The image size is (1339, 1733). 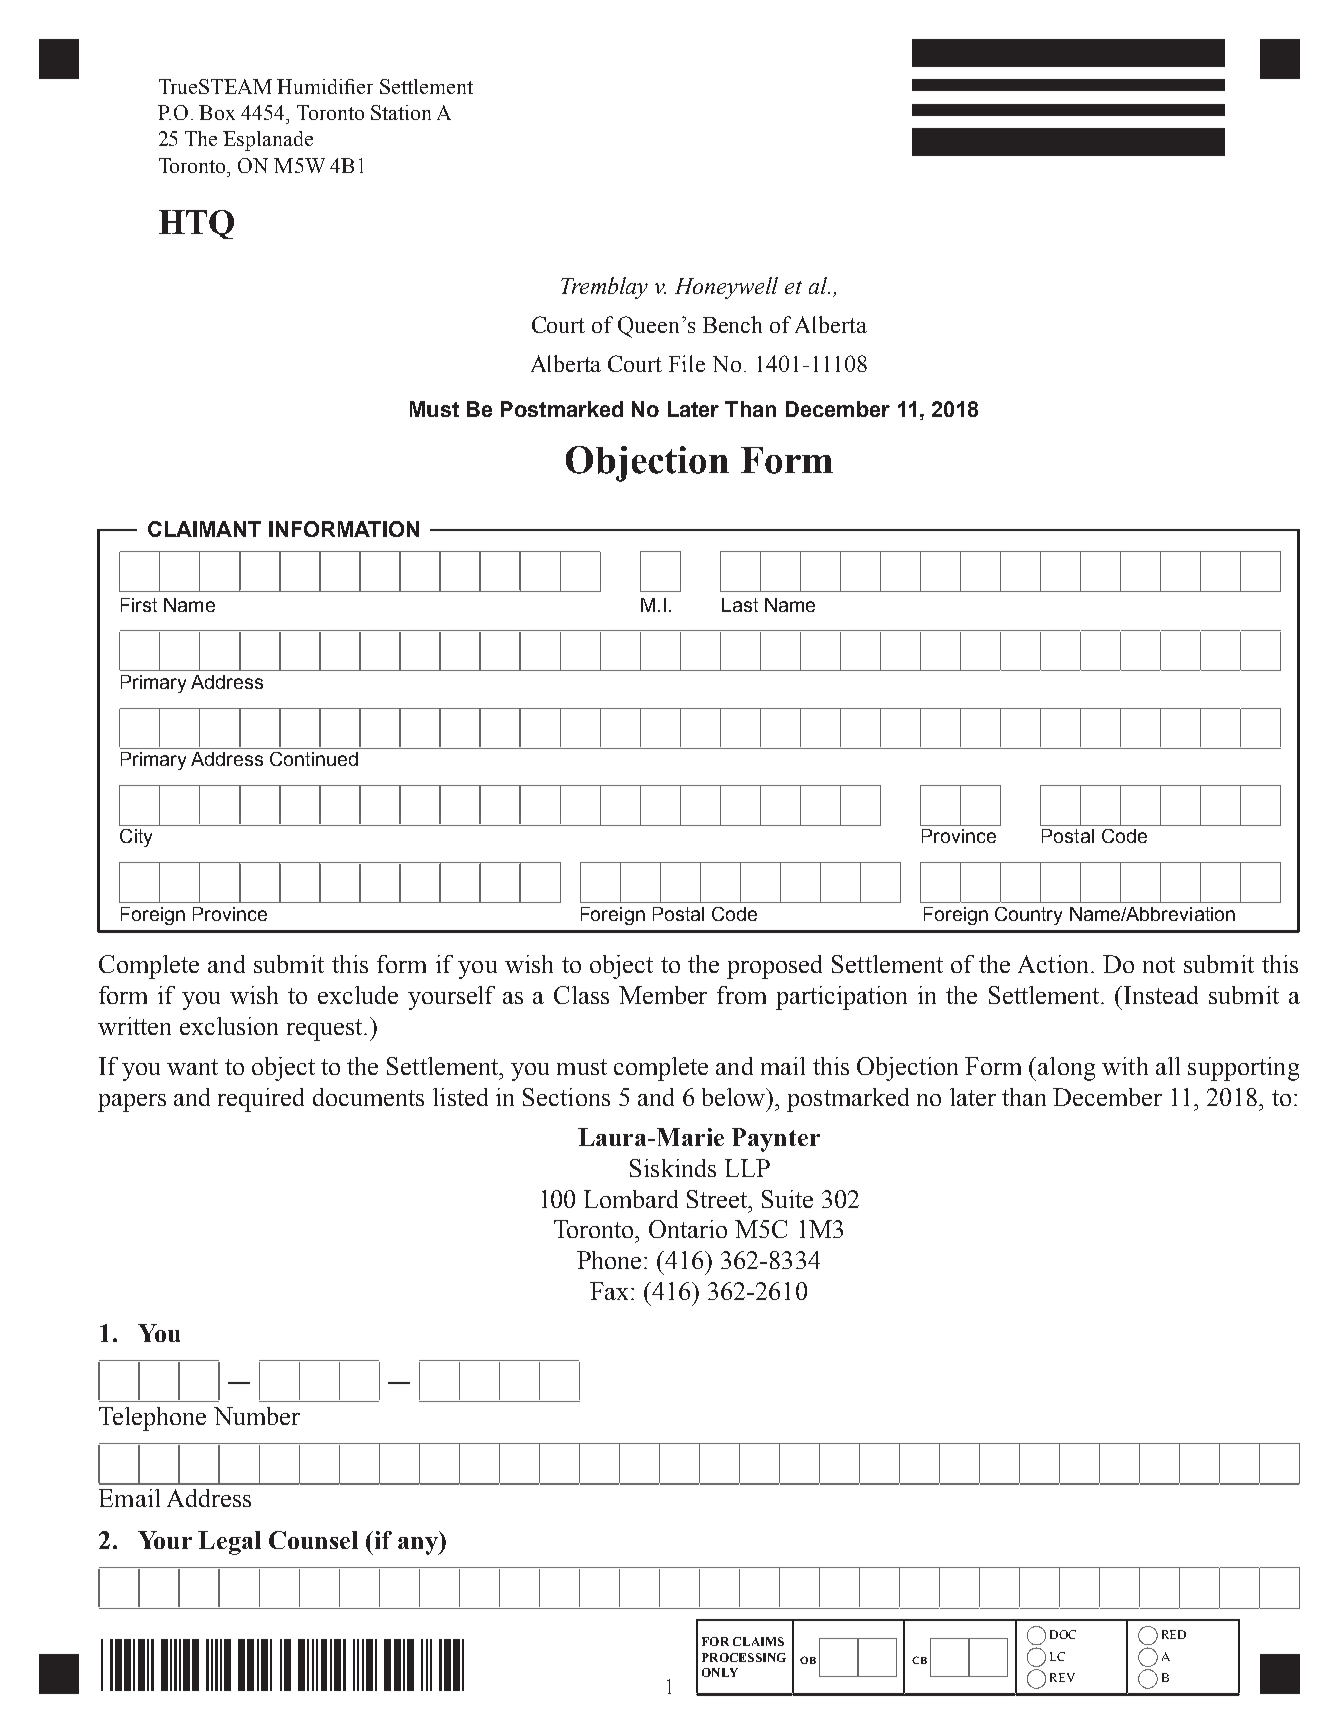 I want to click on Last, so click(x=740, y=605).
